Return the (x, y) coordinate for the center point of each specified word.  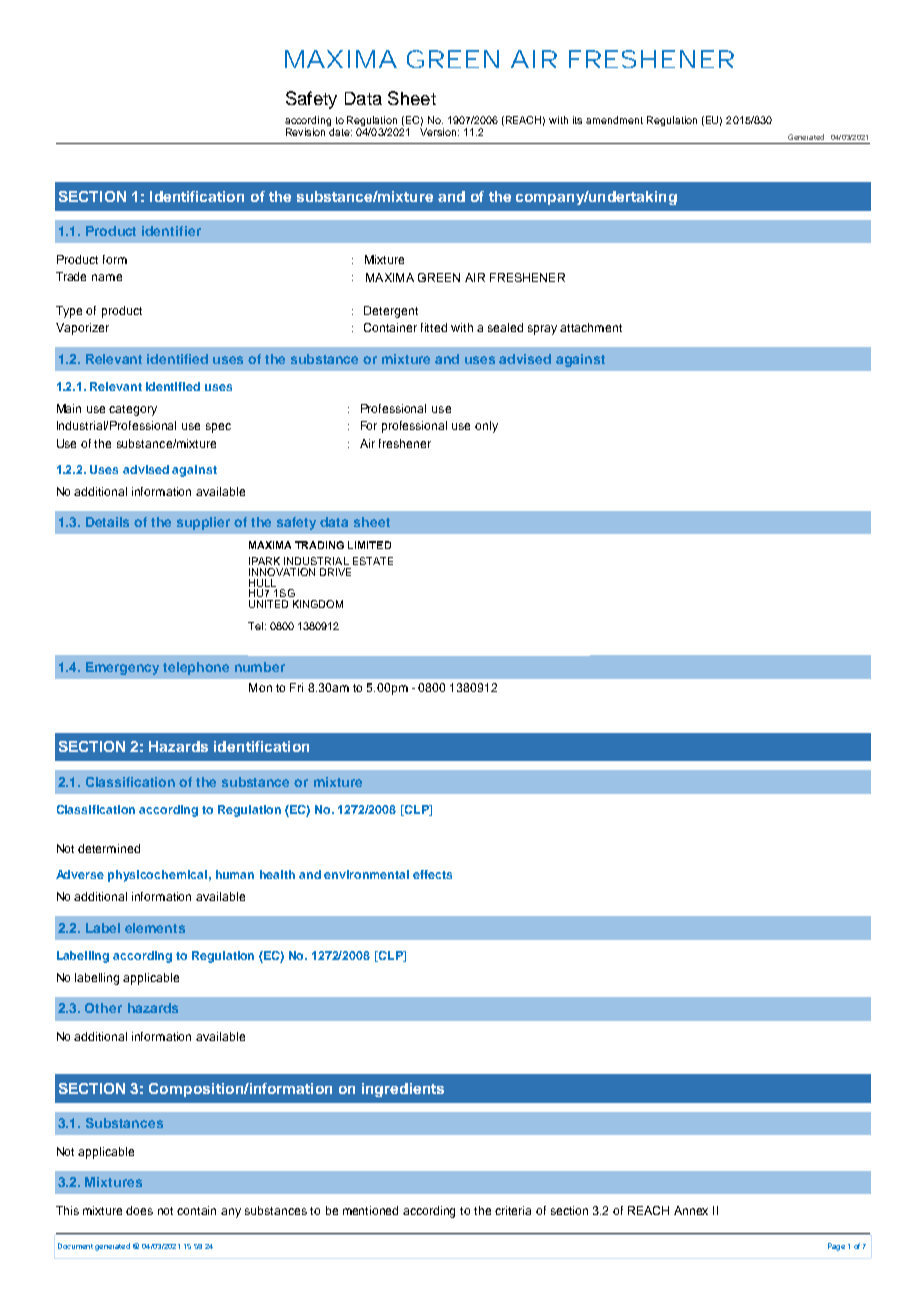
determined (109, 848)
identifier (171, 231)
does (139, 1210)
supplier (203, 523)
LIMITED (369, 545)
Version (438, 132)
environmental (366, 874)
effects (432, 874)
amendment (614, 120)
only (486, 427)
